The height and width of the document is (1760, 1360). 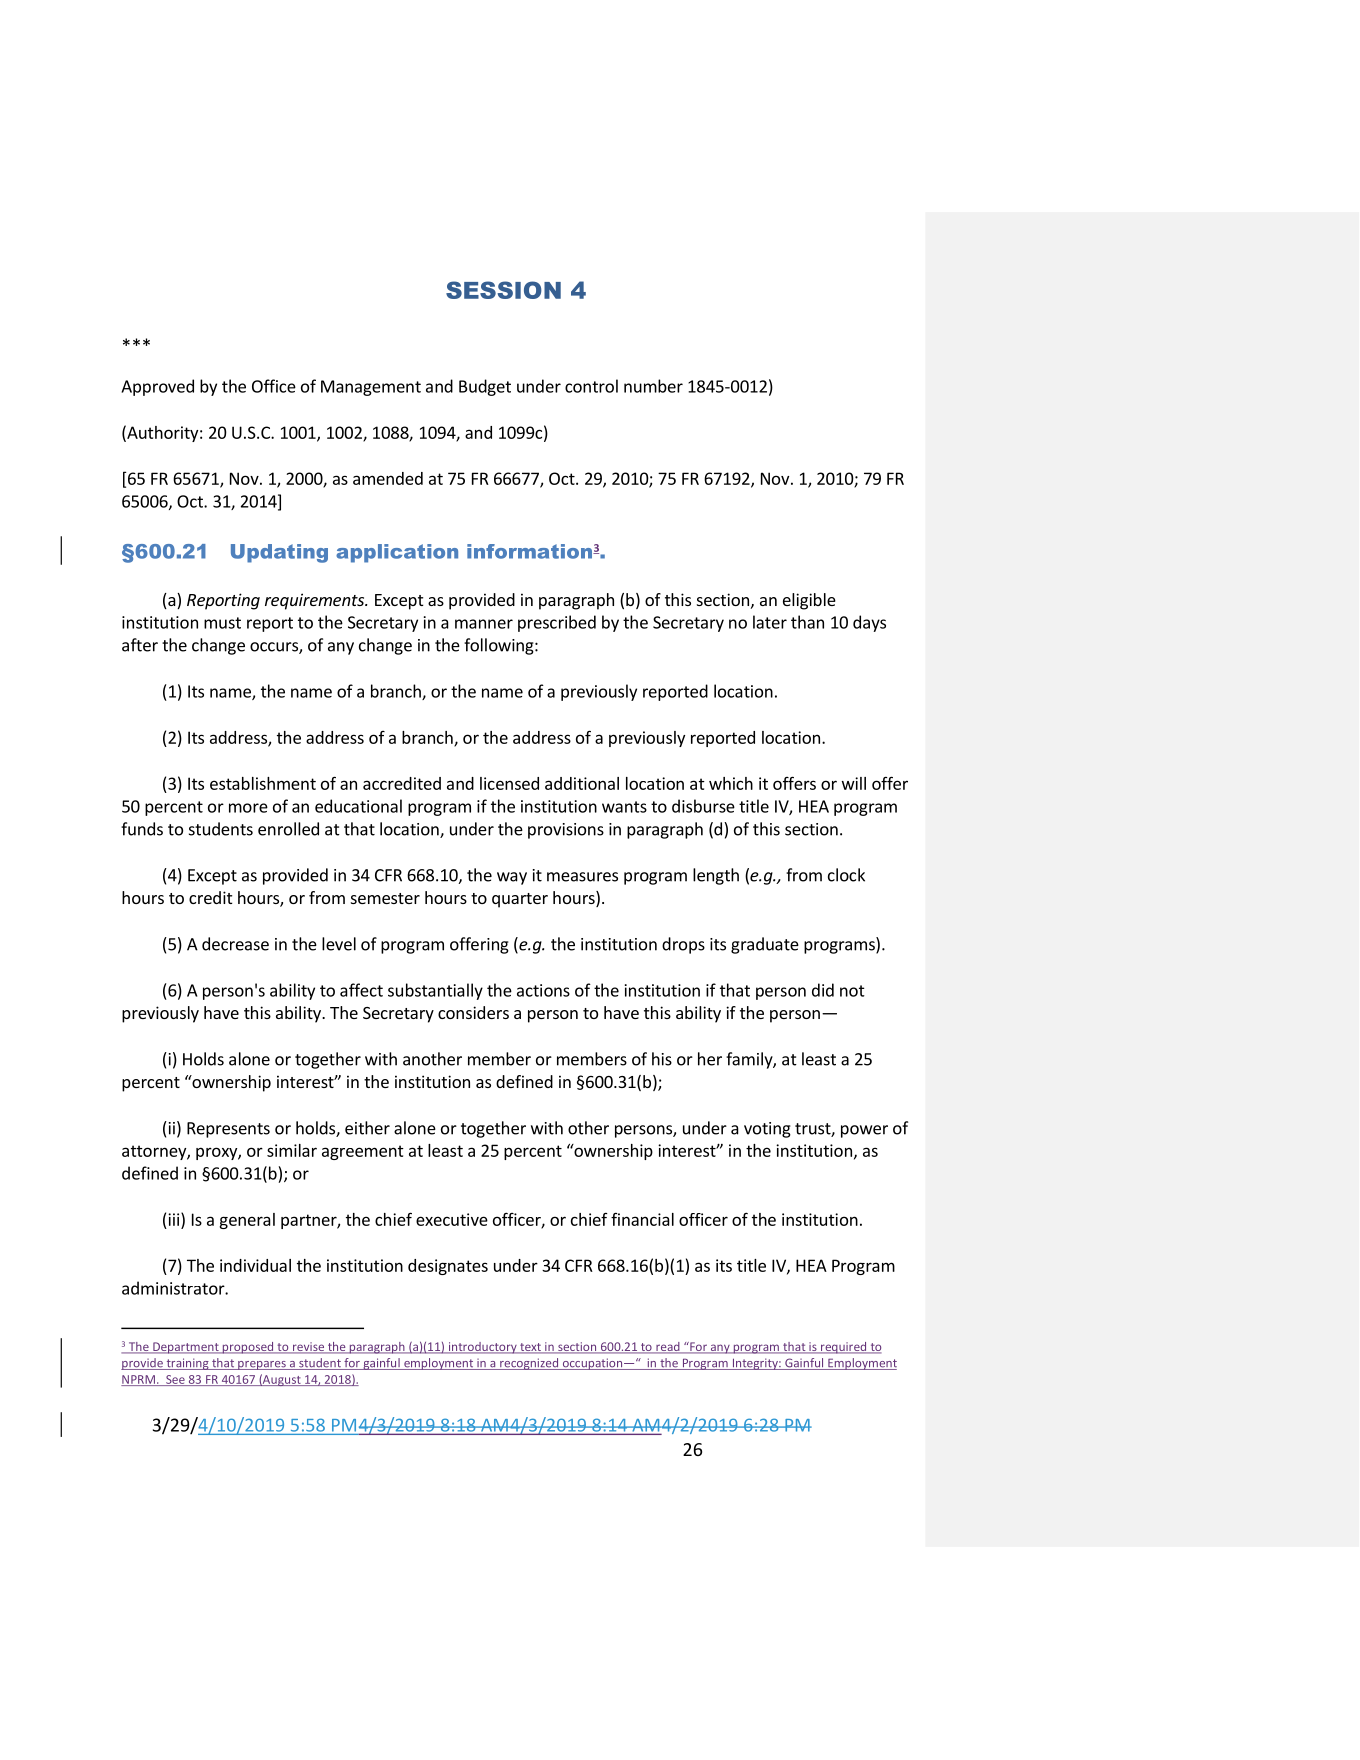 I want to click on introductory, so click(x=482, y=1348).
